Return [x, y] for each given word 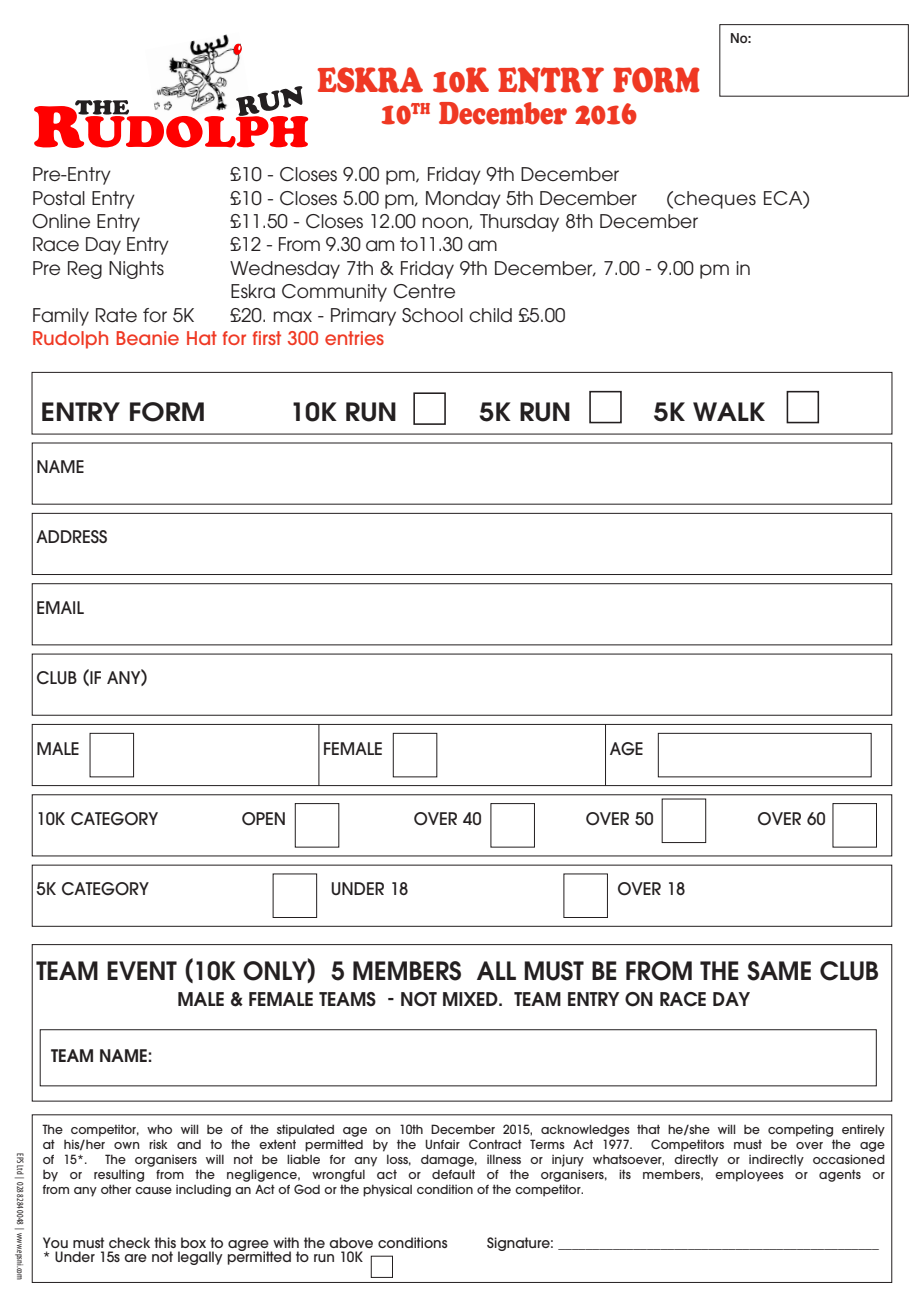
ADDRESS [71, 536]
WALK [729, 411]
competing [800, 1130]
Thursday [519, 223]
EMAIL [60, 607]
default [453, 1174]
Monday [463, 200]
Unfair [442, 1144]
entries [354, 338]
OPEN [263, 819]
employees [749, 1176]
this [165, 1242]
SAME [779, 971]
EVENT [142, 970]
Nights [136, 270]
